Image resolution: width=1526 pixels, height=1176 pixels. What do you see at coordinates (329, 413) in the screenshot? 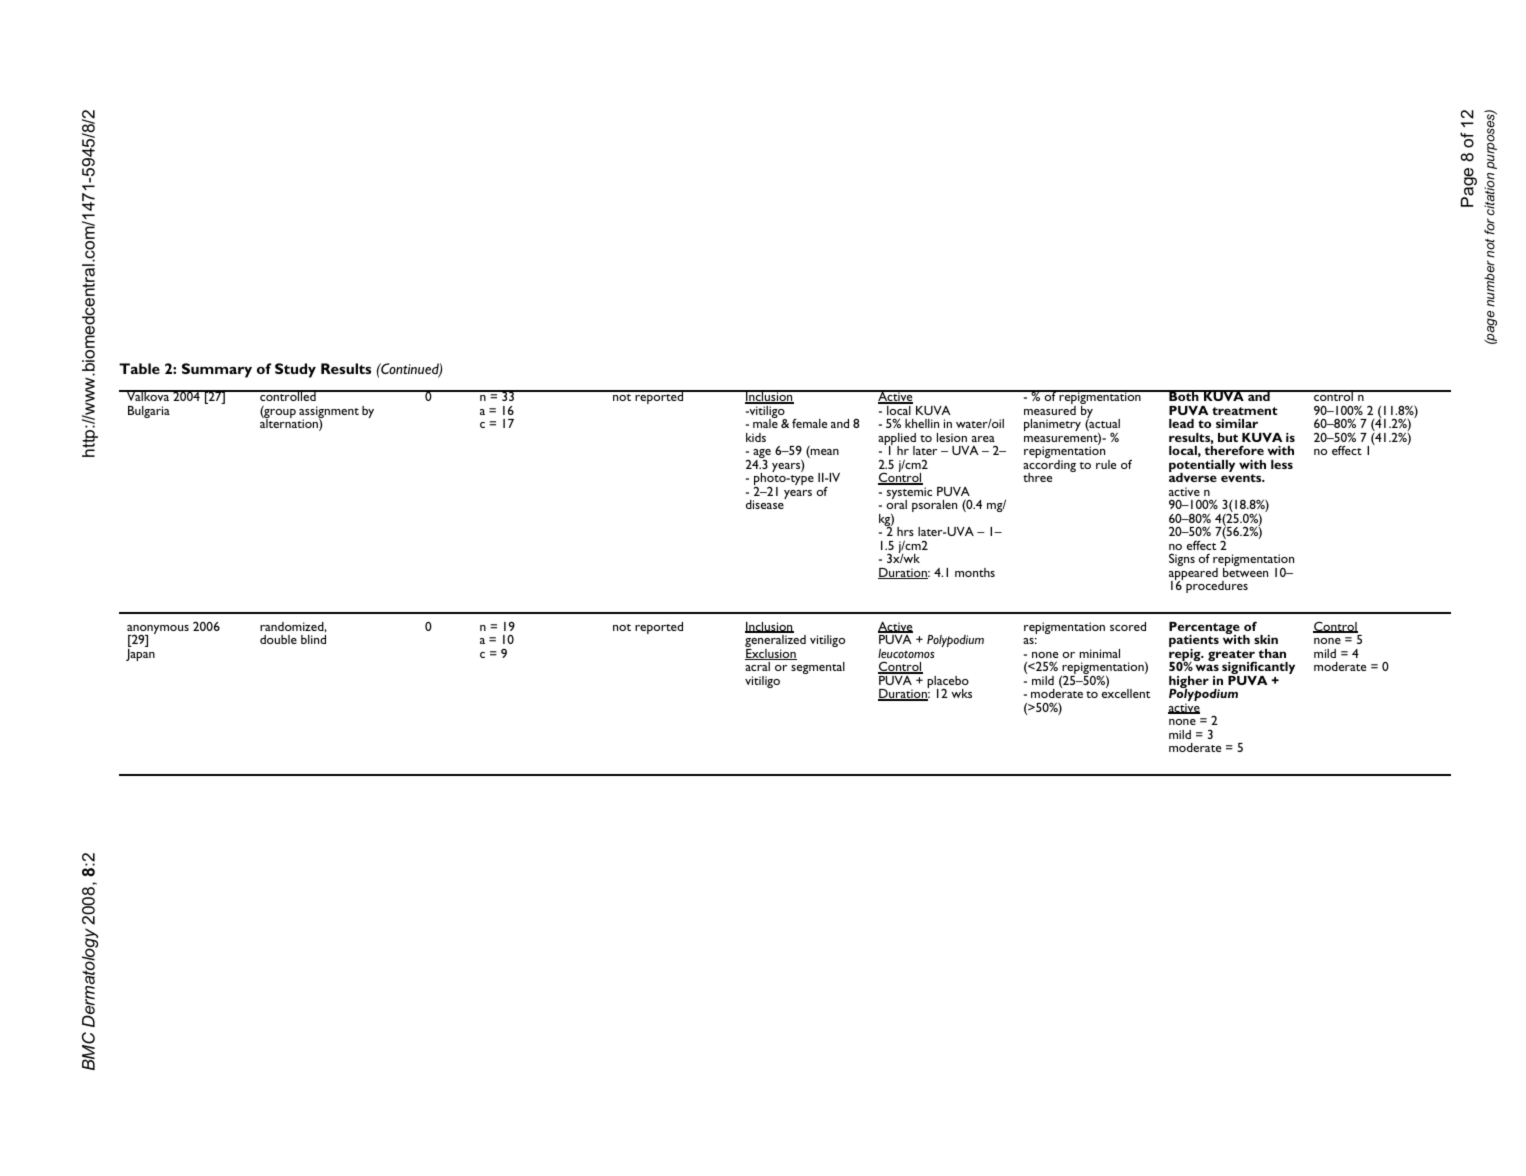
I see `assignment` at bounding box center [329, 413].
